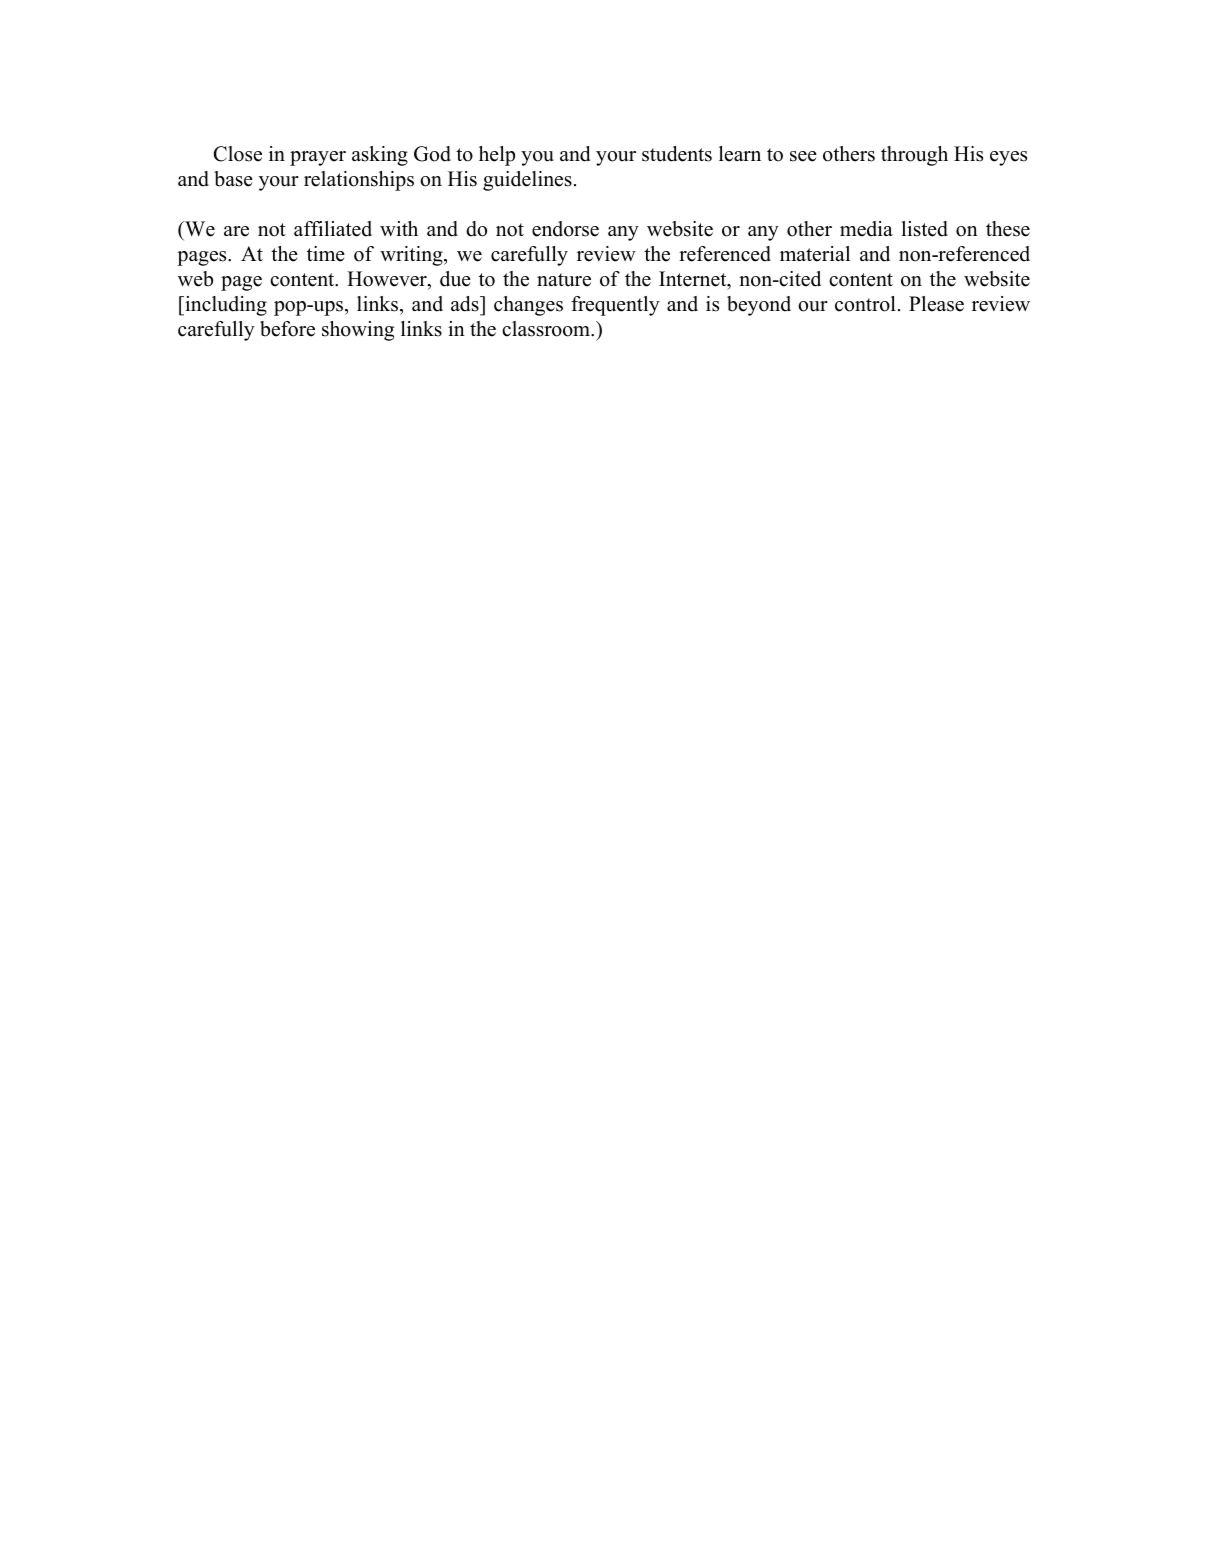  What do you see at coordinates (318, 158) in the screenshot?
I see `prayer` at bounding box center [318, 158].
